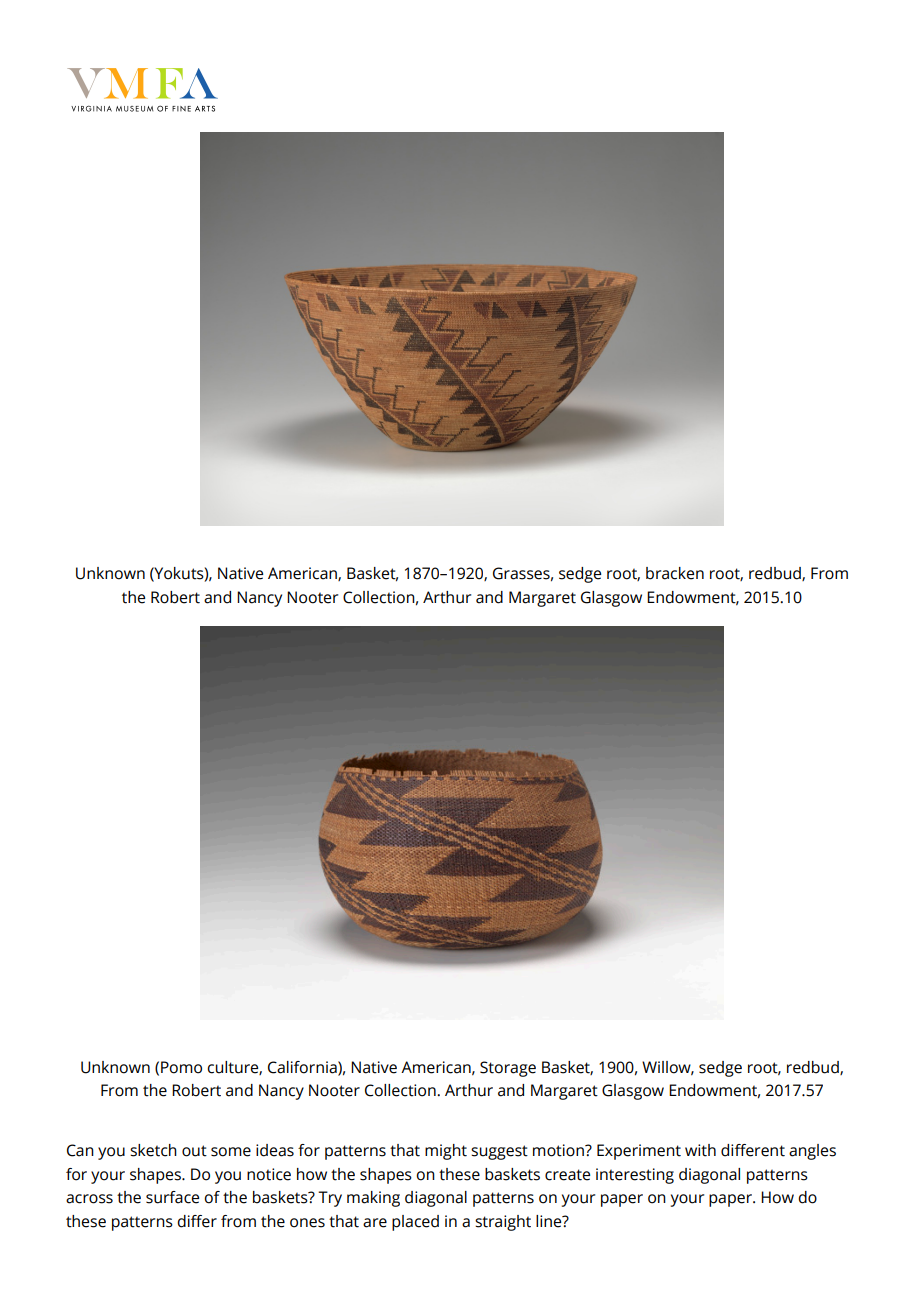 The image size is (924, 1308). Describe the element at coordinates (499, 1152) in the page. I see `suggest` at that location.
